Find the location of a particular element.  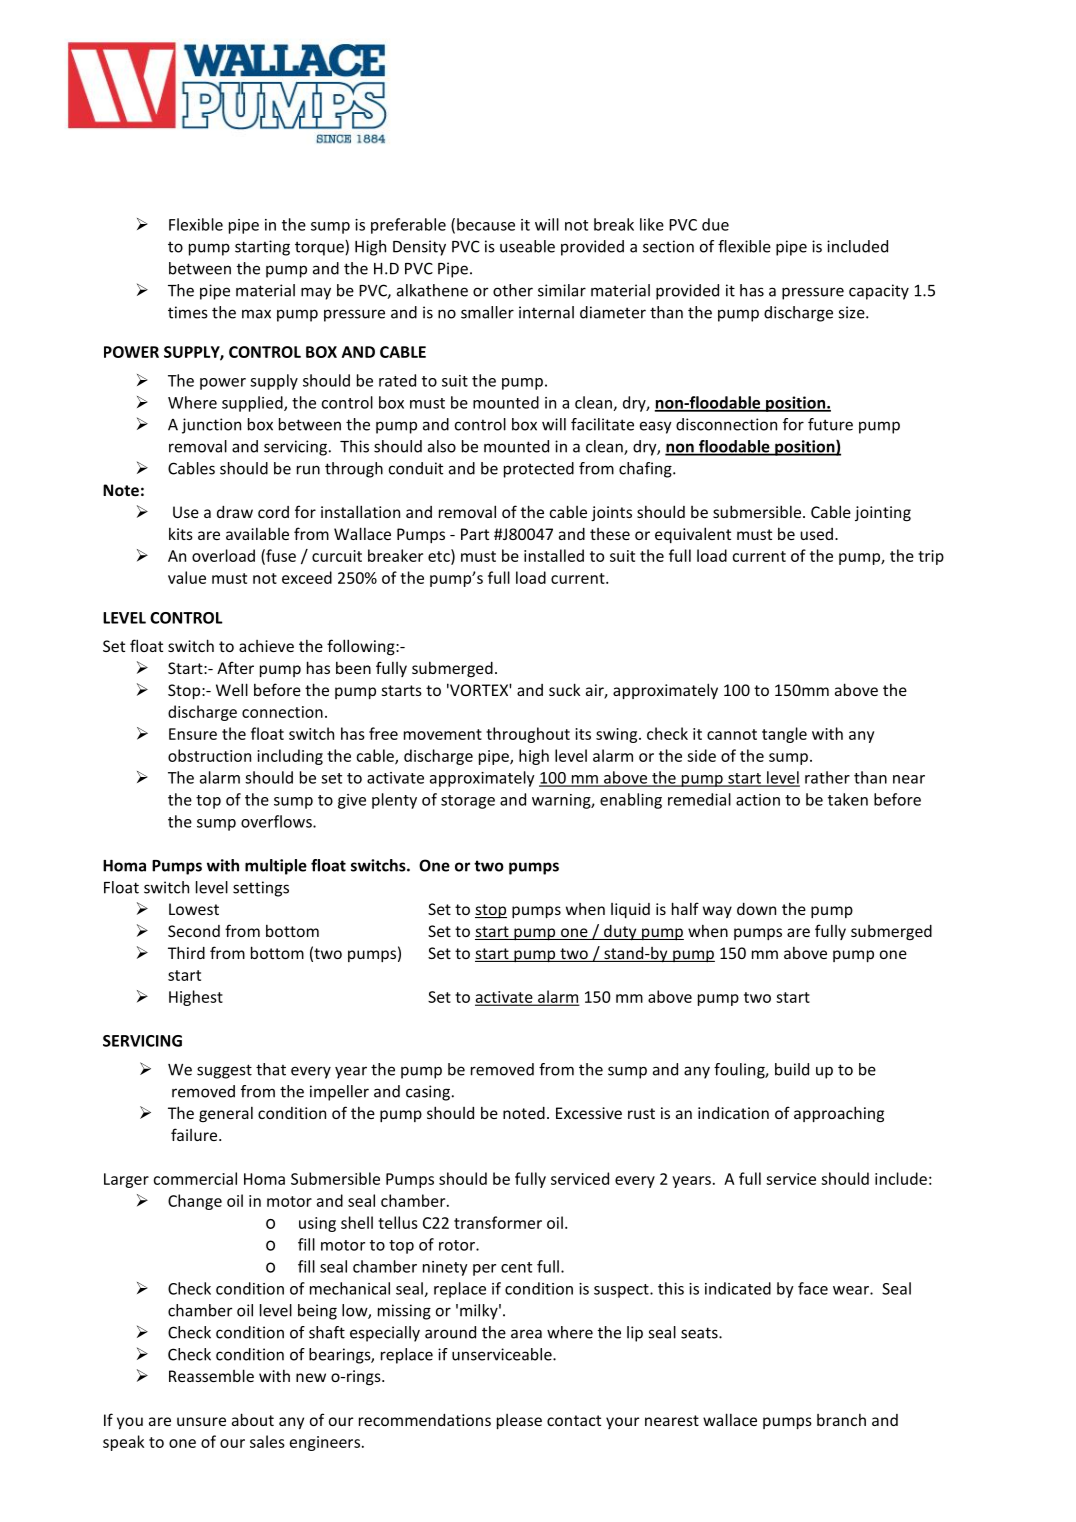

available is located at coordinates (257, 533).
